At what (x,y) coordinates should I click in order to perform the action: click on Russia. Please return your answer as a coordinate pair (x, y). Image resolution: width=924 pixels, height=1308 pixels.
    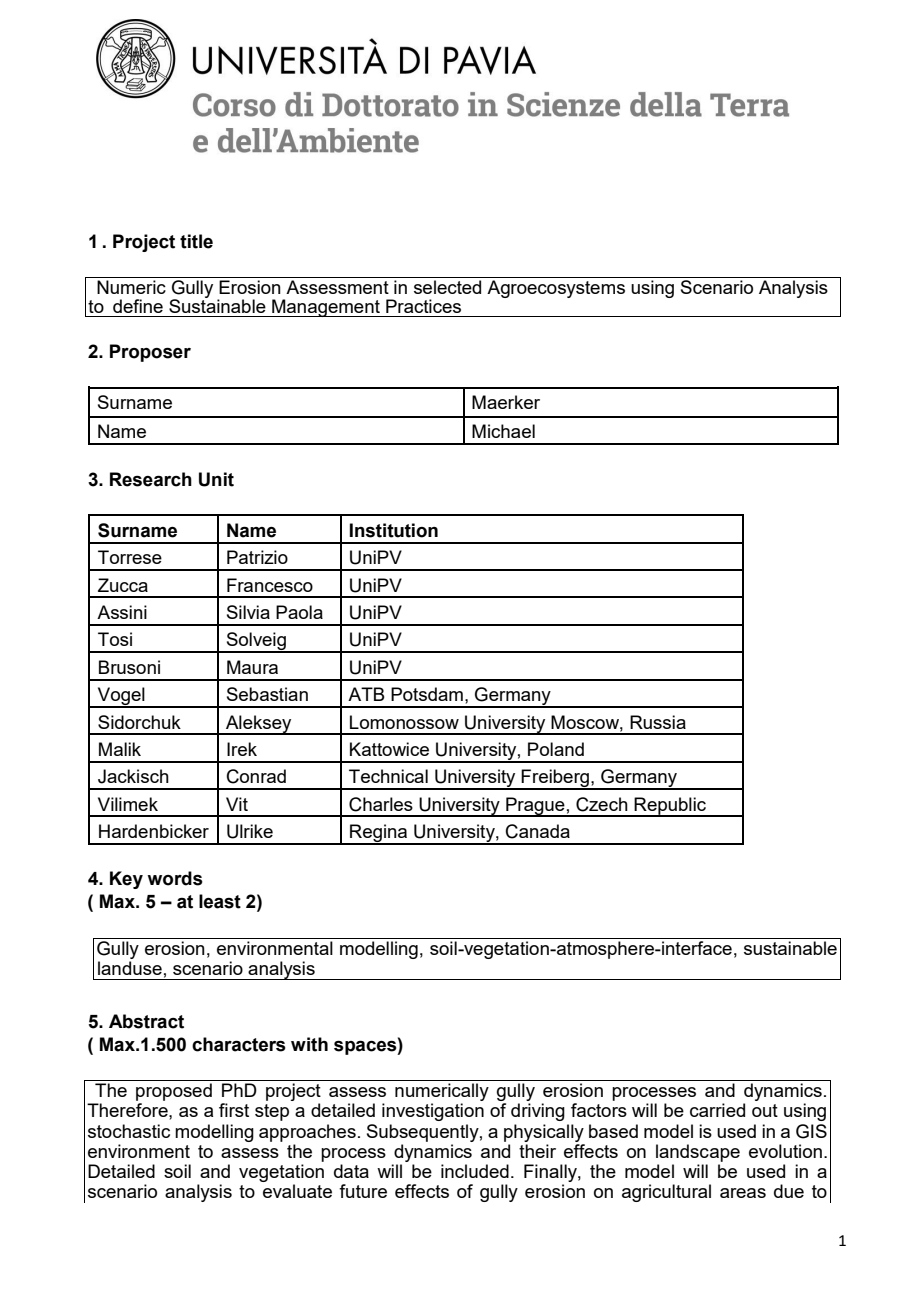
    Looking at the image, I should click on (658, 722).
